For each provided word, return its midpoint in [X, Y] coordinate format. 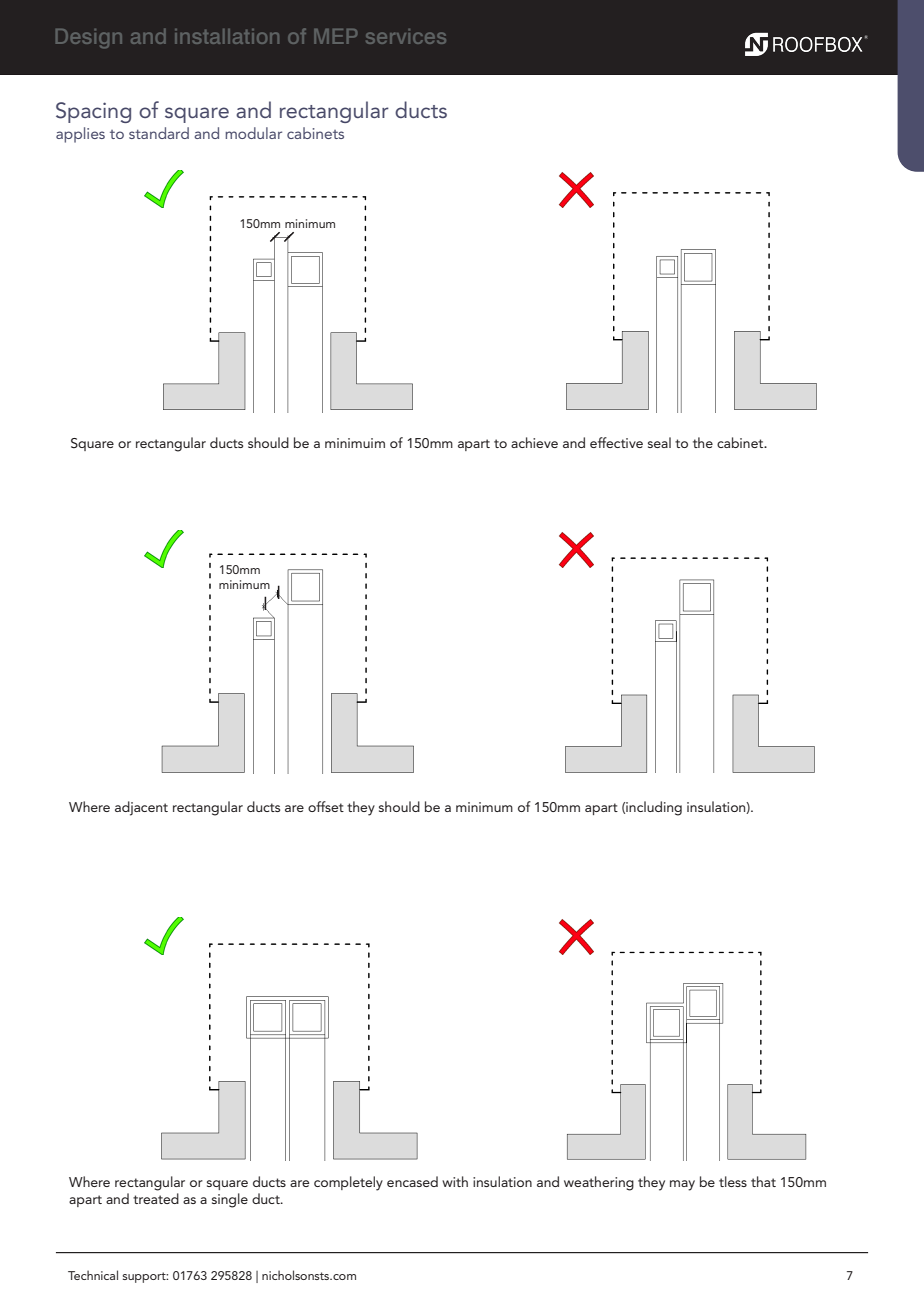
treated [156, 1198]
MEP [335, 36]
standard [159, 133]
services [406, 36]
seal [659, 442]
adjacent [141, 808]
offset [326, 806]
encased [412, 1181]
